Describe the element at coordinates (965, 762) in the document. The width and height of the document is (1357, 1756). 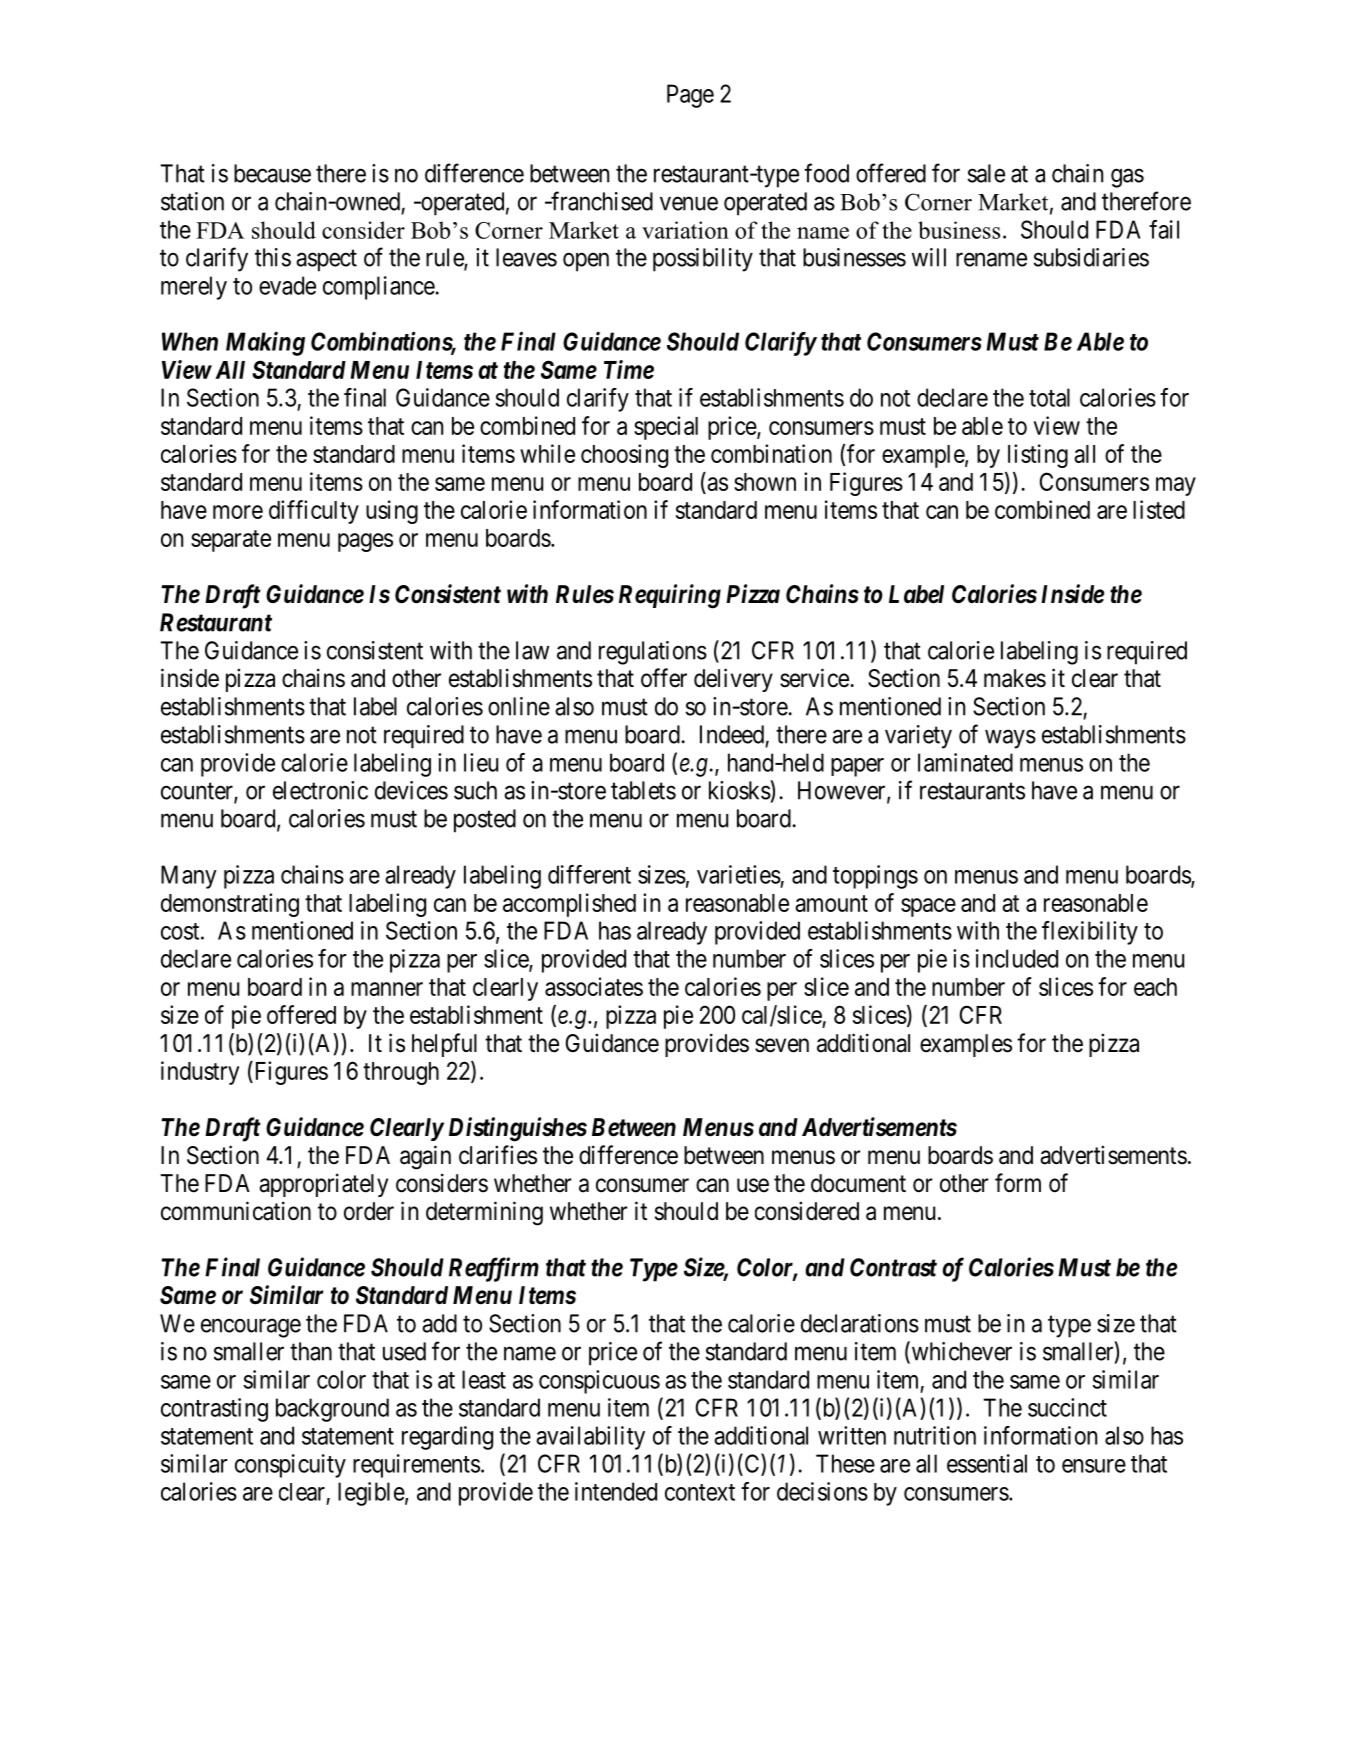
I see `laminated` at that location.
